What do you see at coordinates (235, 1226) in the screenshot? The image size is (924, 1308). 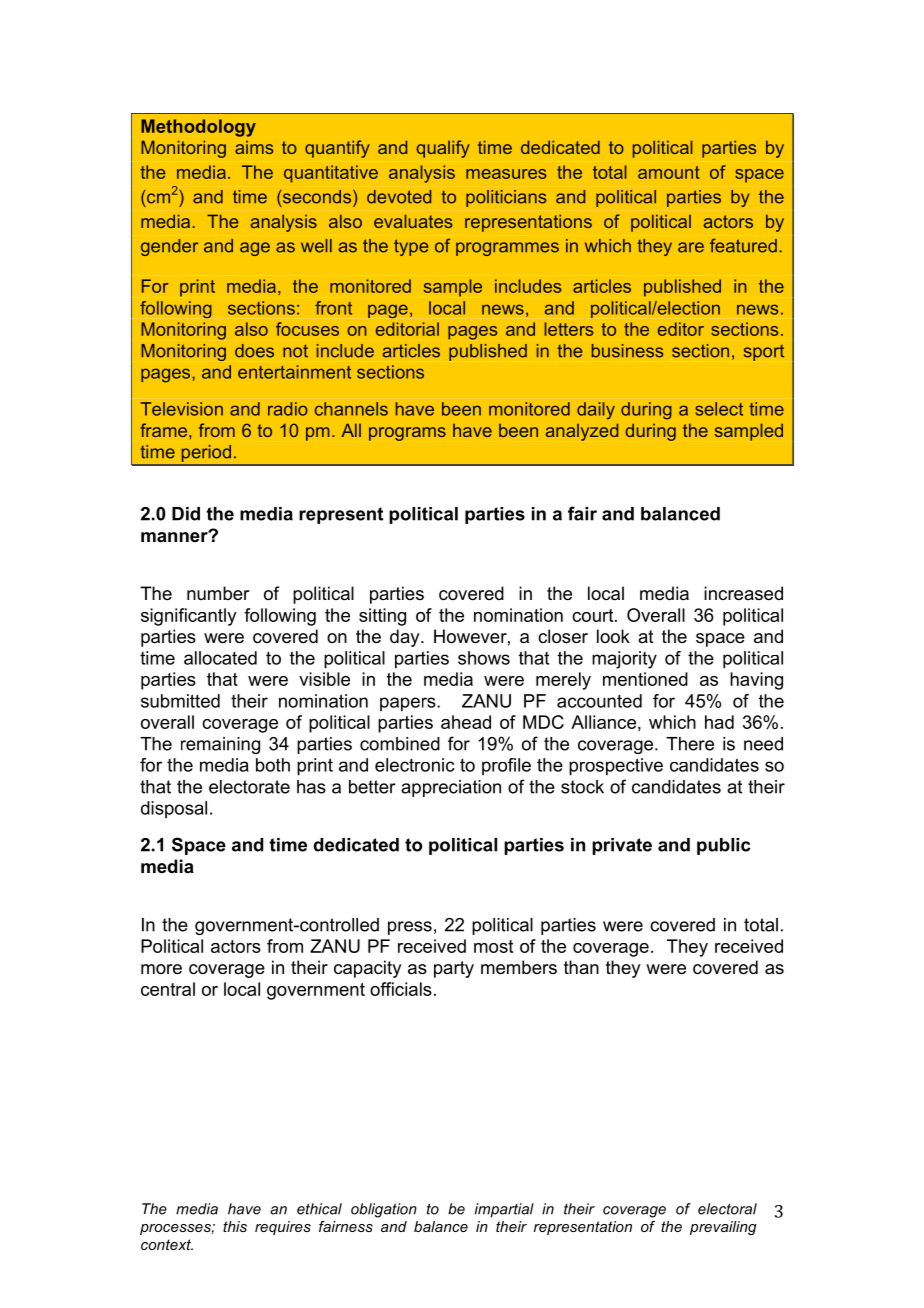 I see `this` at bounding box center [235, 1226].
